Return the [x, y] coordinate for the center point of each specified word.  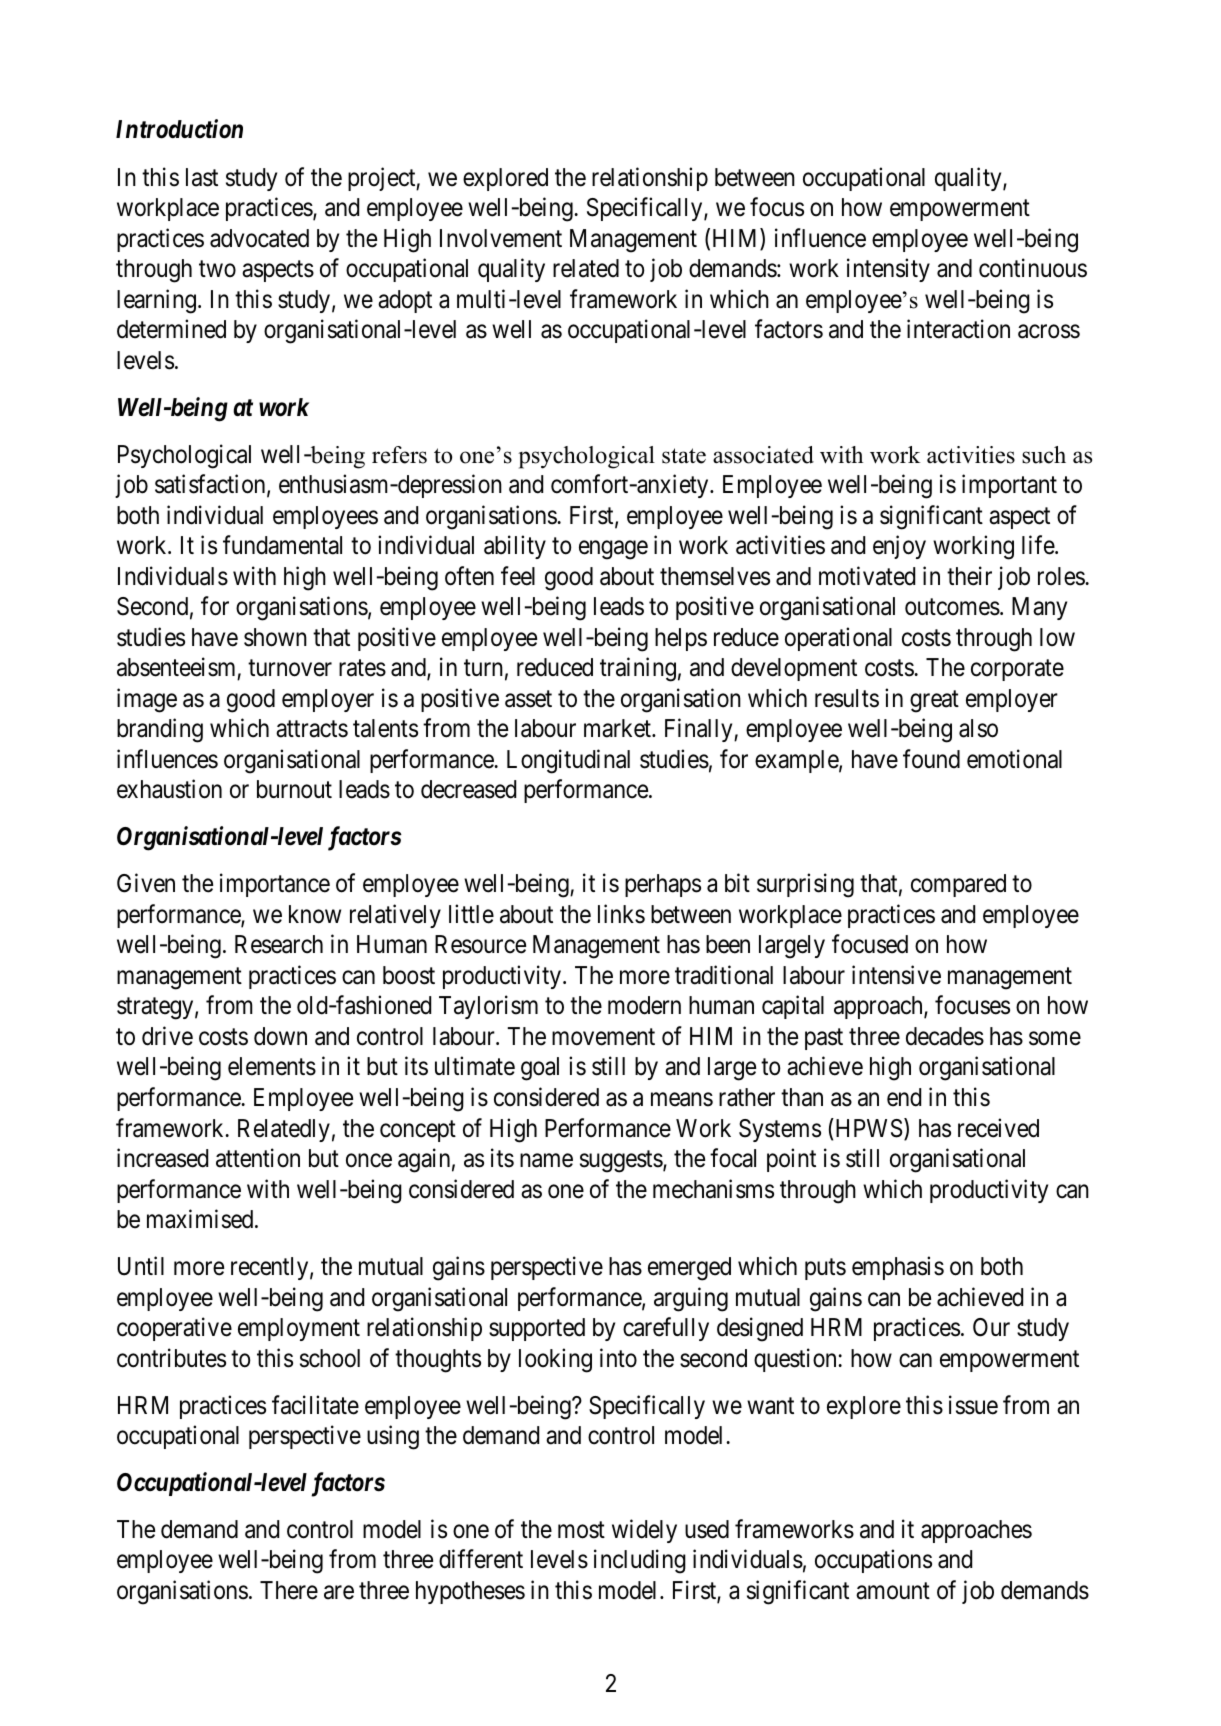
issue [973, 1405]
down [280, 1036]
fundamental [282, 545]
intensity [888, 270]
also [978, 728]
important [1009, 486]
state [684, 456]
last [202, 177]
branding [160, 731]
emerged [689, 1269]
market [618, 728]
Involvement [501, 238]
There [289, 1590]
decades [945, 1036]
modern [644, 1005]
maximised [201, 1219]
